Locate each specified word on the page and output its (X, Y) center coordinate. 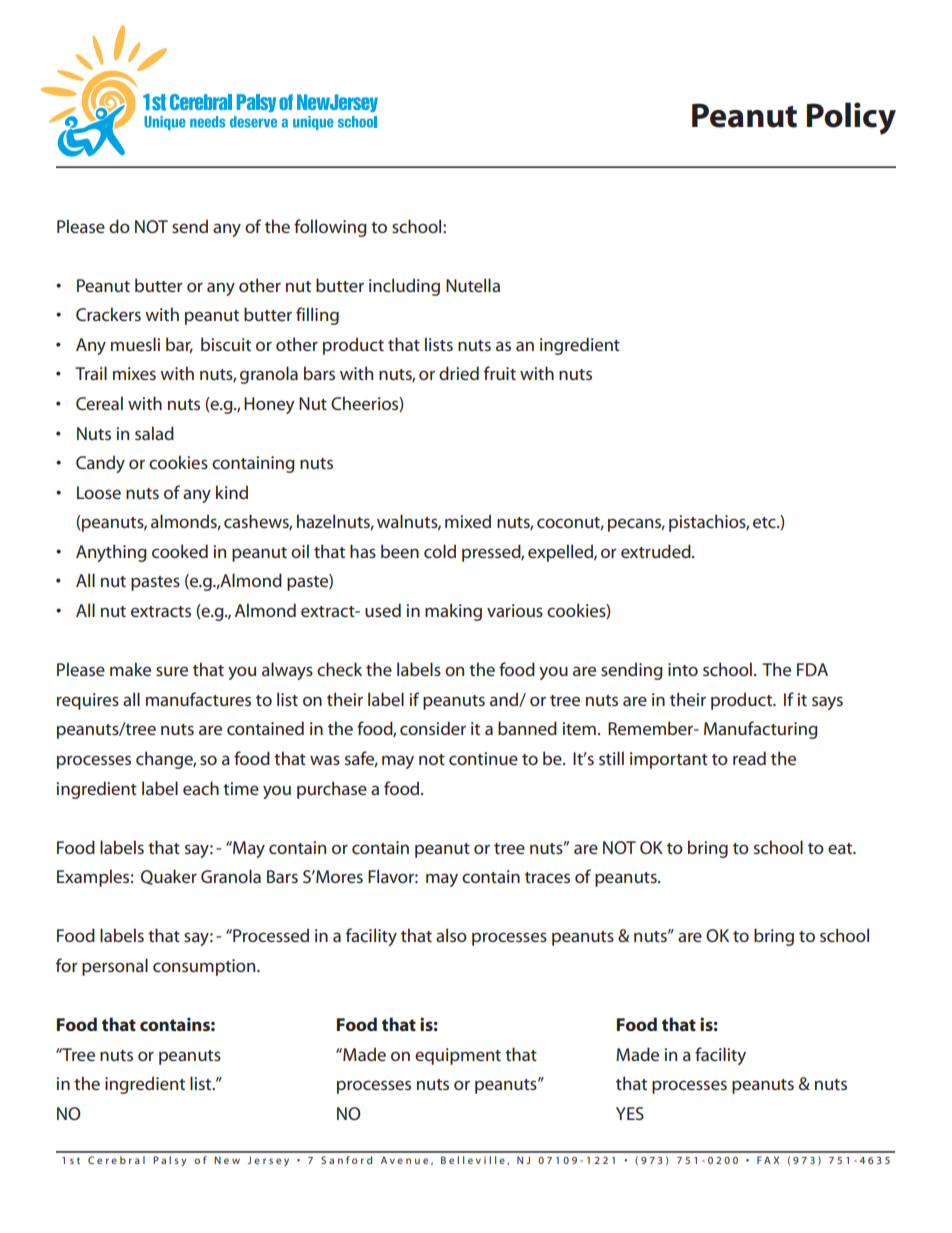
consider (433, 728)
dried (459, 373)
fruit (500, 373)
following (330, 228)
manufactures (198, 699)
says (827, 703)
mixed (468, 521)
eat (841, 848)
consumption (205, 967)
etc (765, 522)
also (451, 935)
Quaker (169, 877)
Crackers (108, 314)
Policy (851, 118)
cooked (180, 551)
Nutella (473, 285)
